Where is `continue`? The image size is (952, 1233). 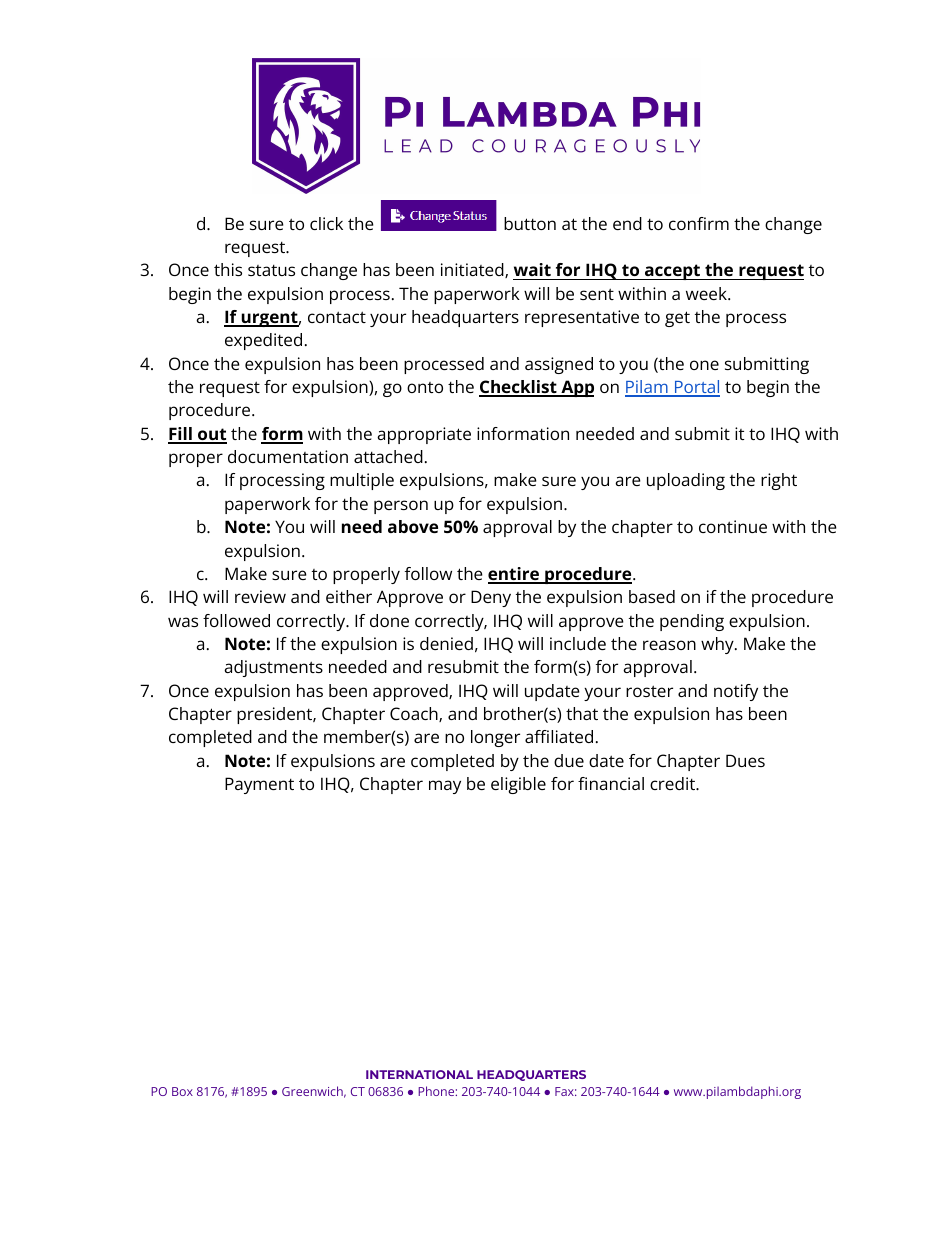 continue is located at coordinates (733, 526).
